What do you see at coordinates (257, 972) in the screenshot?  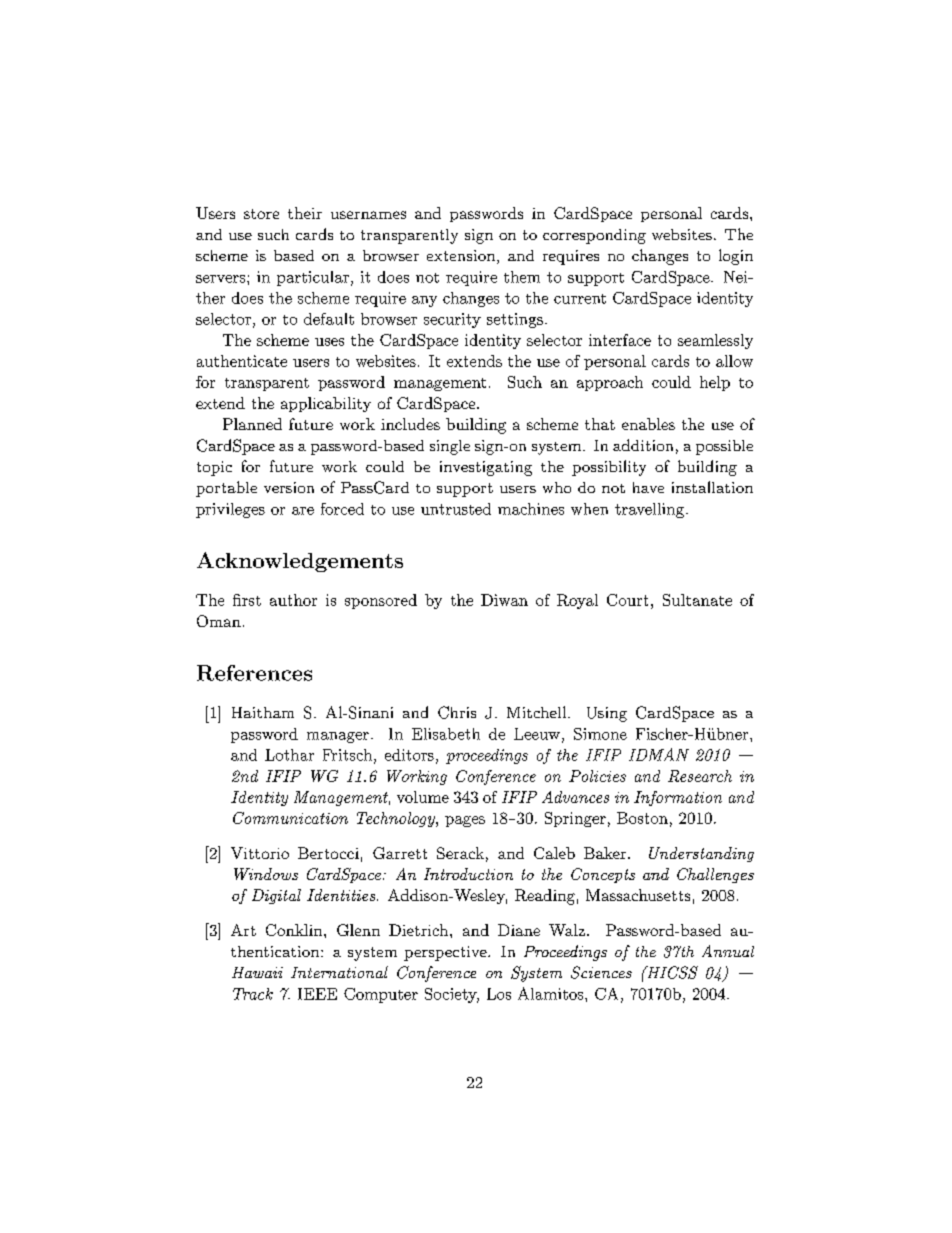 I see `Hawaii` at bounding box center [257, 972].
